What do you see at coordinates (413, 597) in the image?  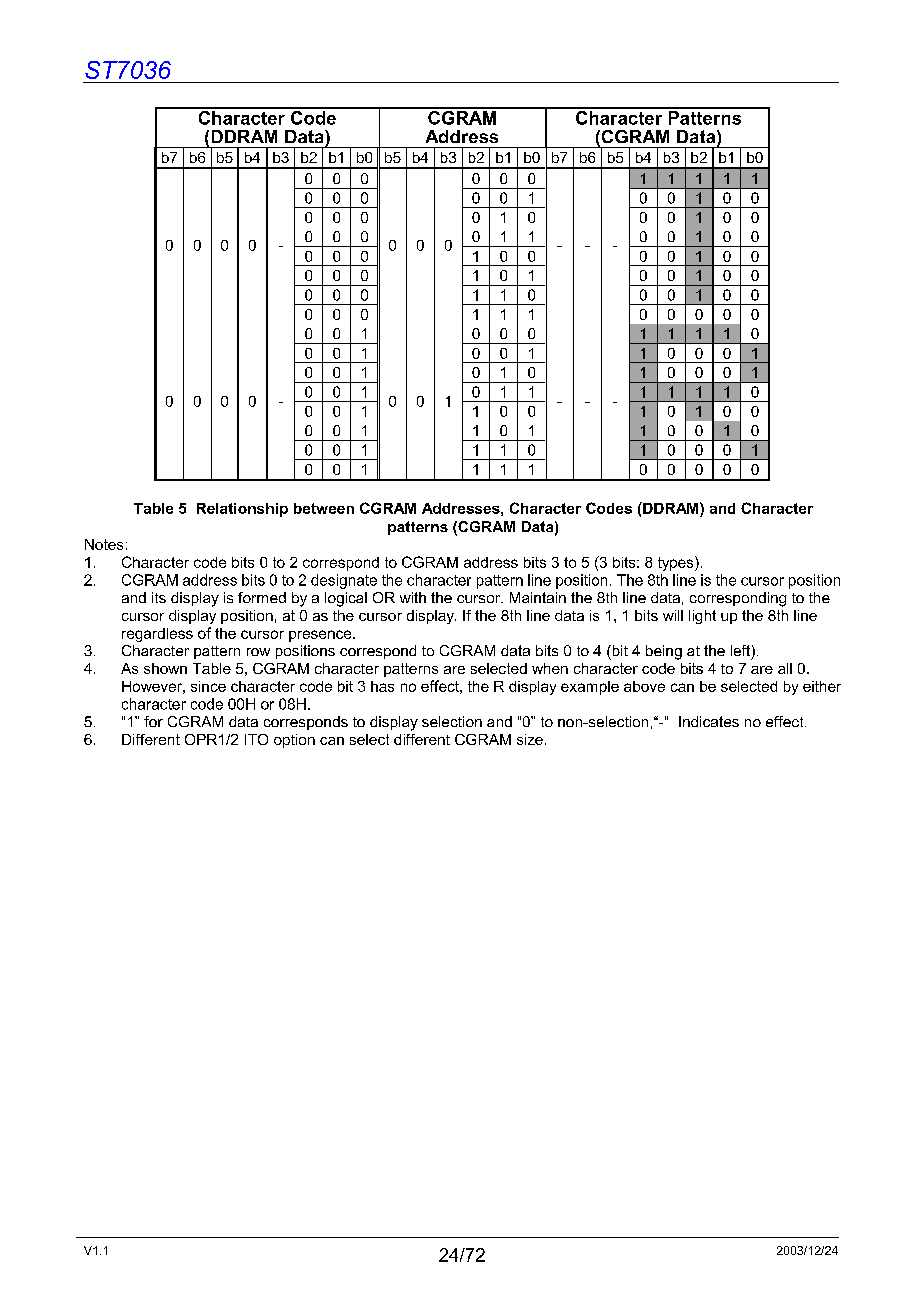 I see `with` at bounding box center [413, 597].
